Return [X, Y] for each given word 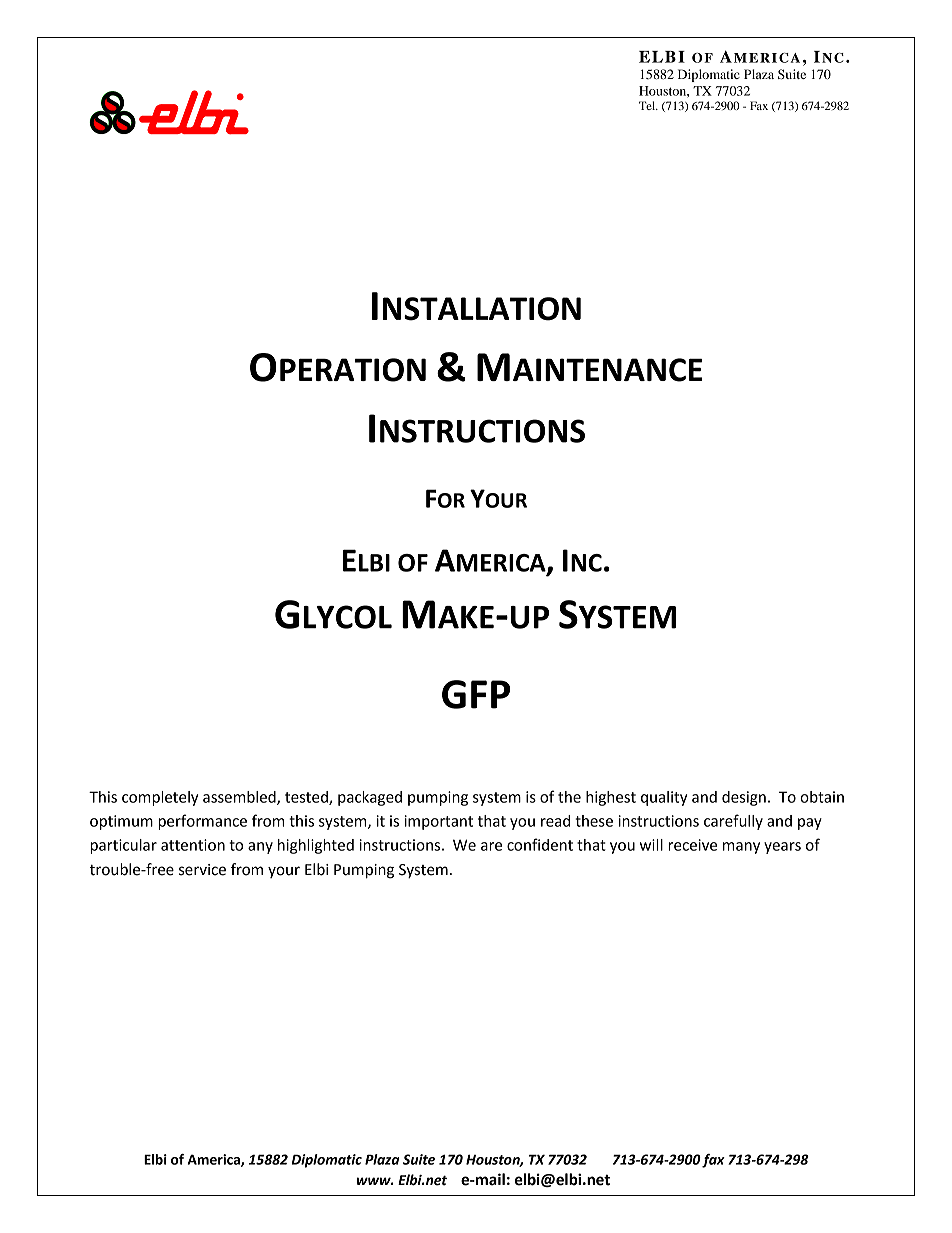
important [438, 822]
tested [307, 798]
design [744, 798]
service [202, 870]
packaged [370, 798]
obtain [822, 797]
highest [611, 798]
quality [664, 798]
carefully [733, 822]
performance [202, 822]
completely [160, 798]
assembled [240, 798]
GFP [476, 694]
